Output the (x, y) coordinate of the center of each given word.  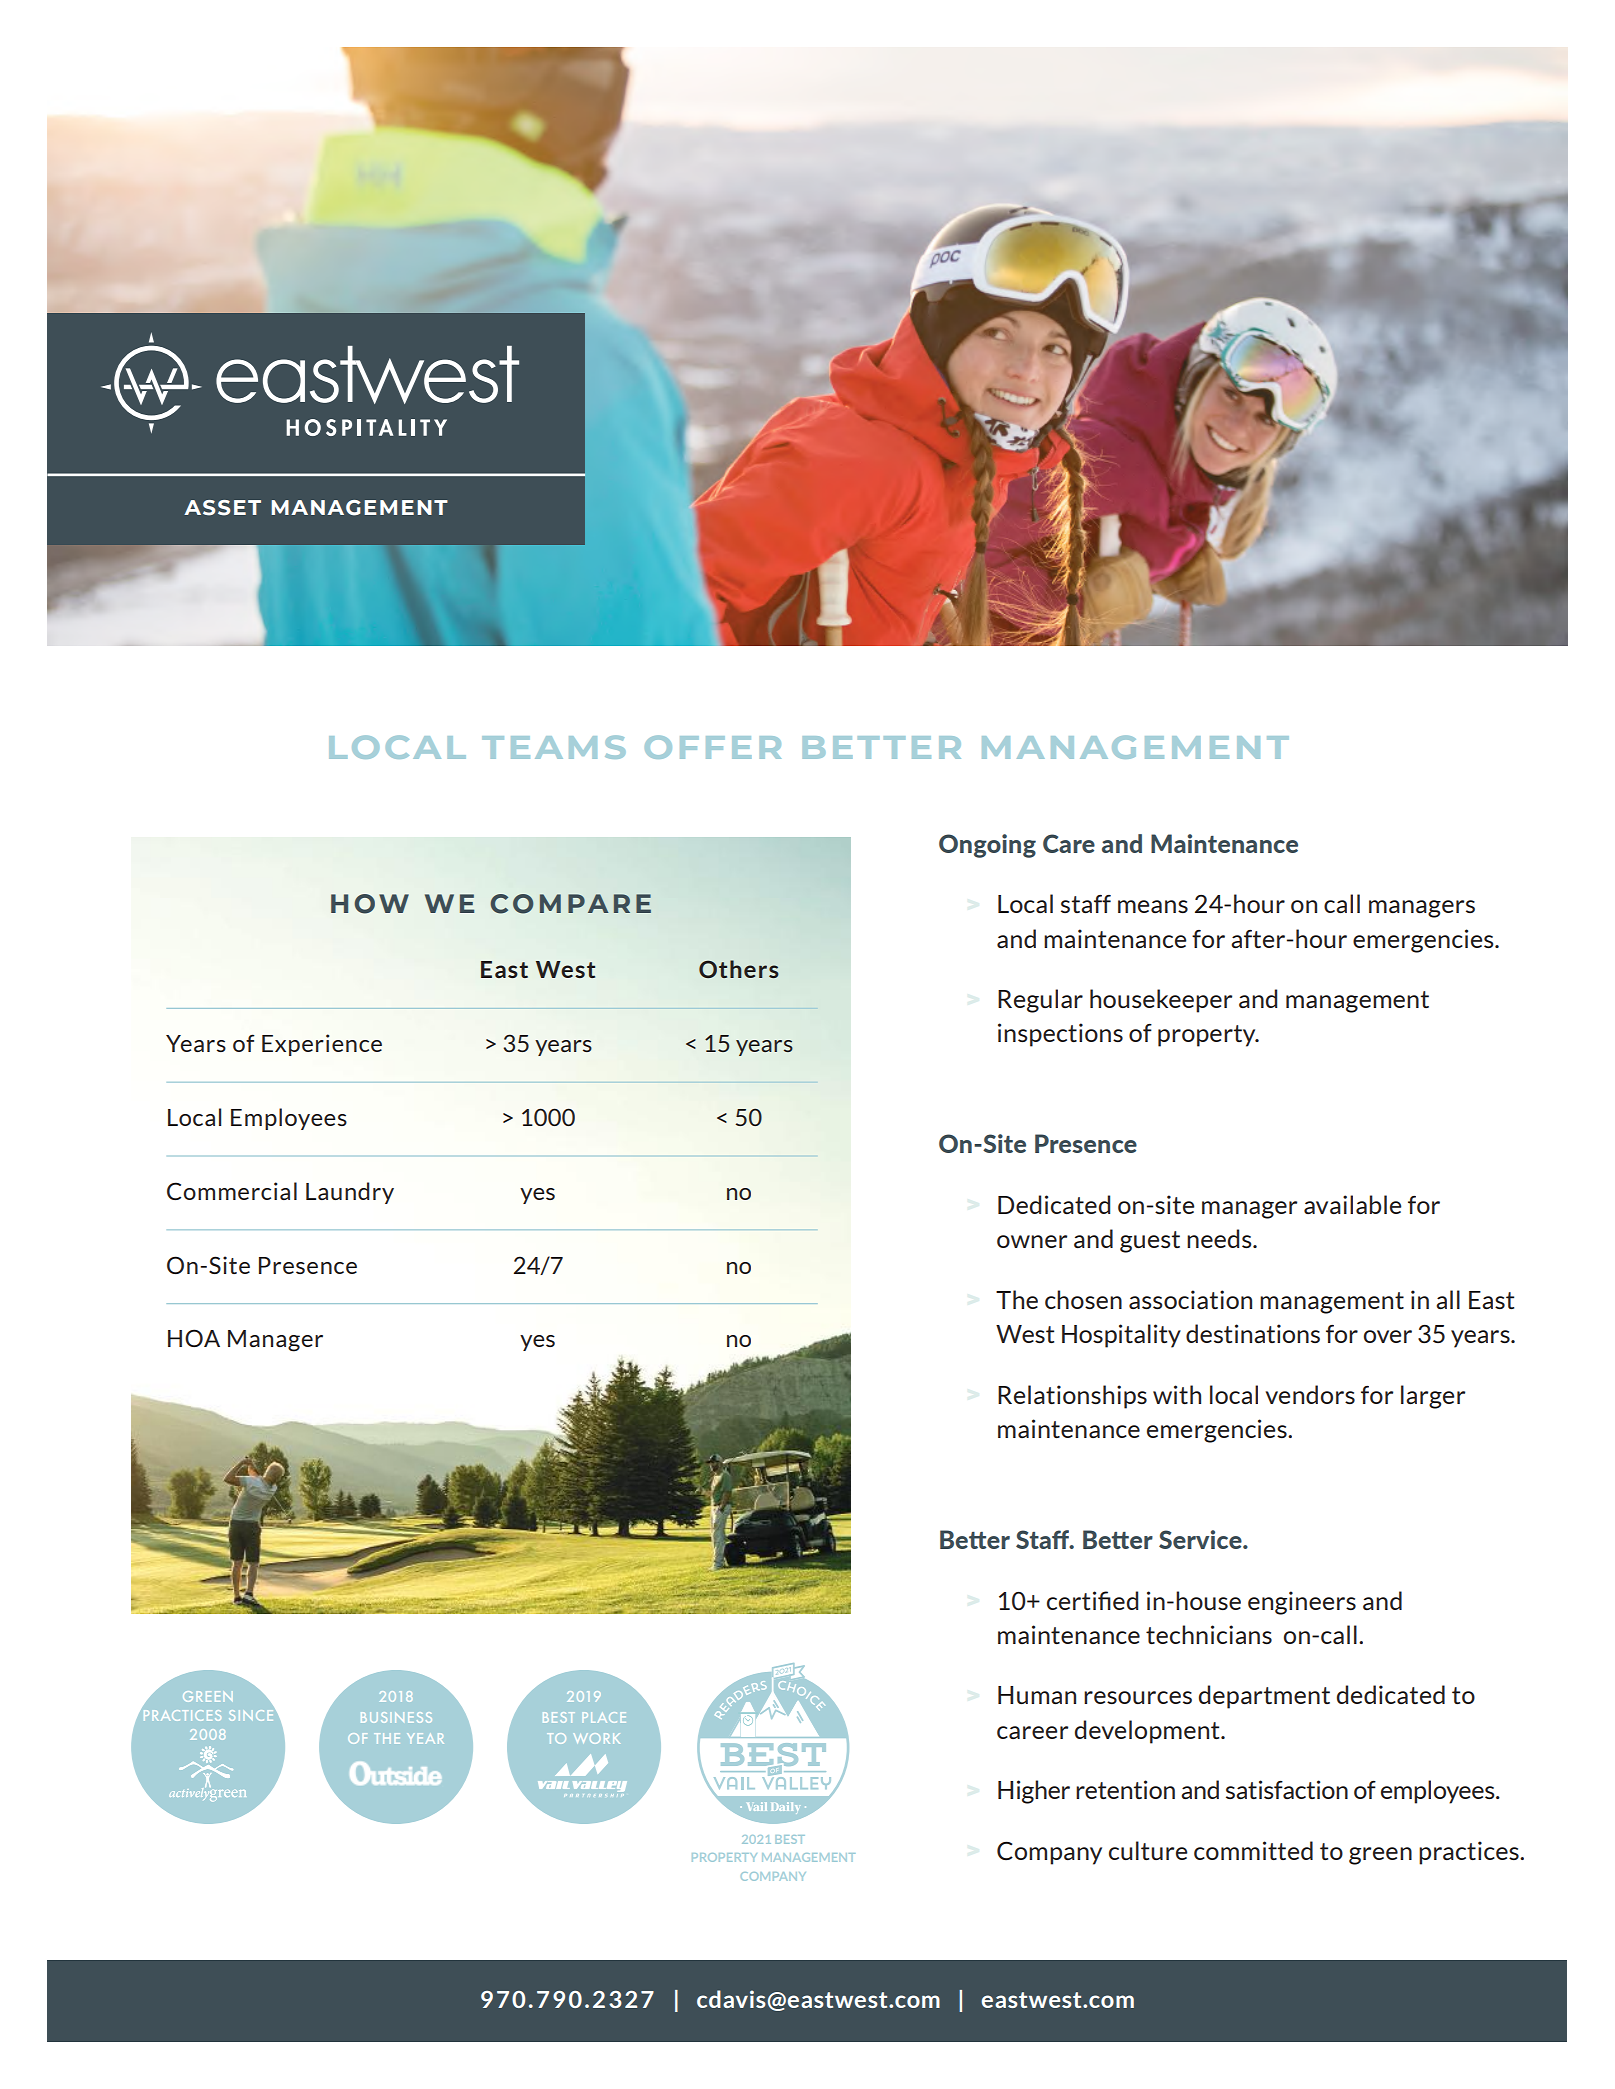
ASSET (222, 508)
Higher (1034, 1792)
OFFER (713, 747)
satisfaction (1287, 1789)
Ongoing (987, 846)
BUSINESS (396, 1717)
